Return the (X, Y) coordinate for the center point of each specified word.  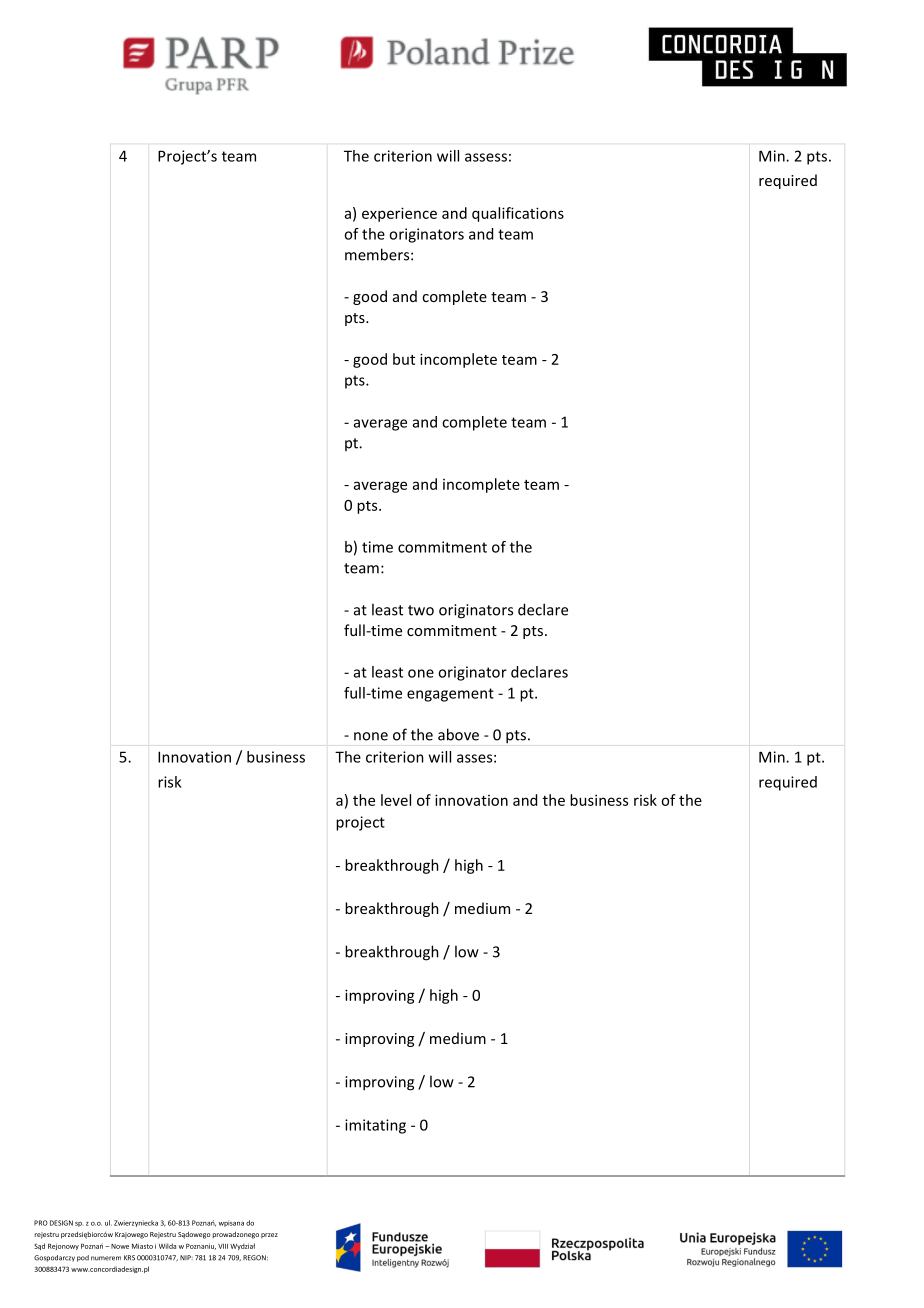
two (421, 610)
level (396, 800)
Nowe (119, 1246)
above (458, 734)
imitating (375, 1126)
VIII (223, 1246)
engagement (450, 695)
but (404, 359)
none (371, 736)
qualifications (518, 214)
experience (399, 214)
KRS (129, 1258)
